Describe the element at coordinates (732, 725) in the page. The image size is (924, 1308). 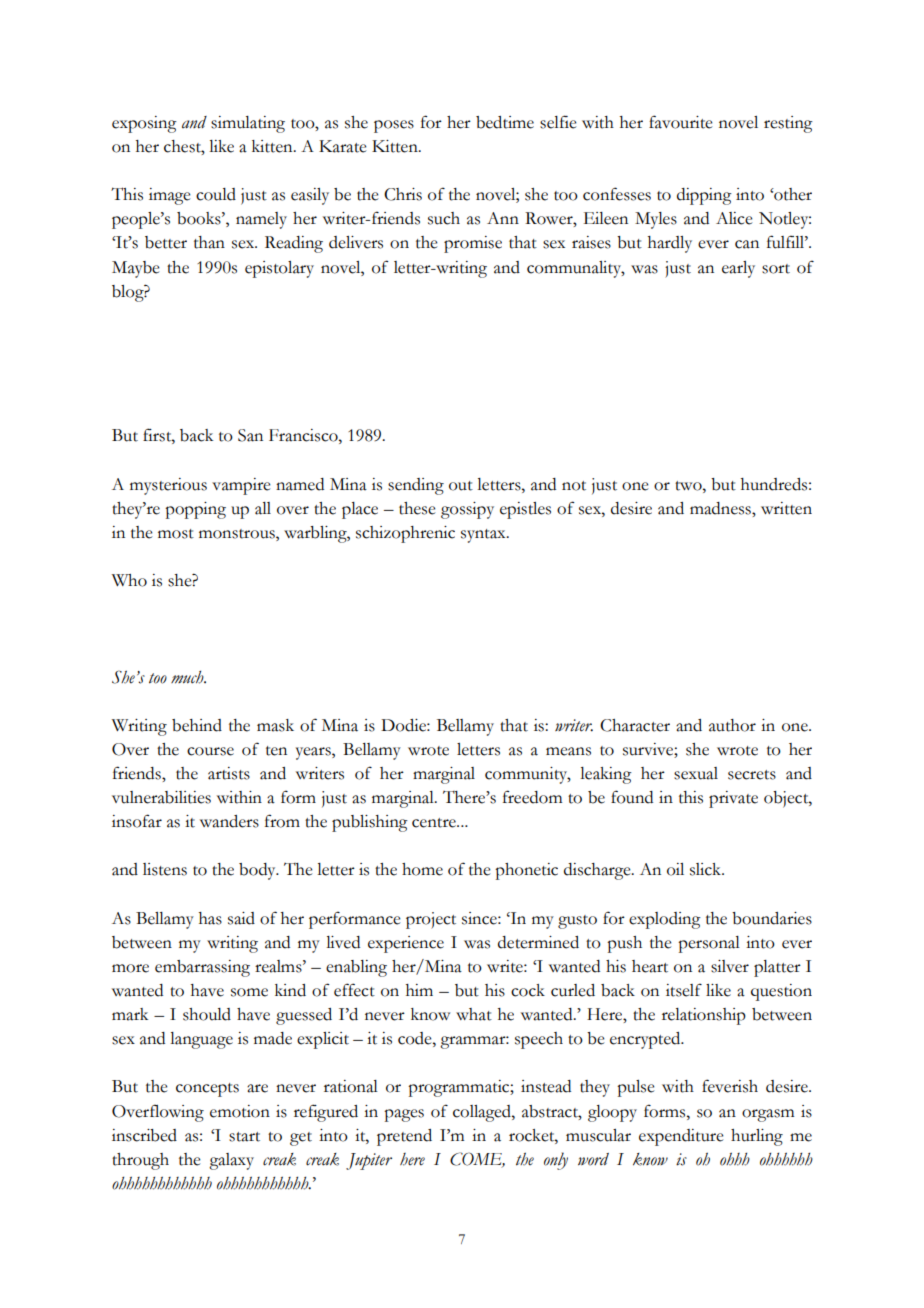
I see `author` at that location.
